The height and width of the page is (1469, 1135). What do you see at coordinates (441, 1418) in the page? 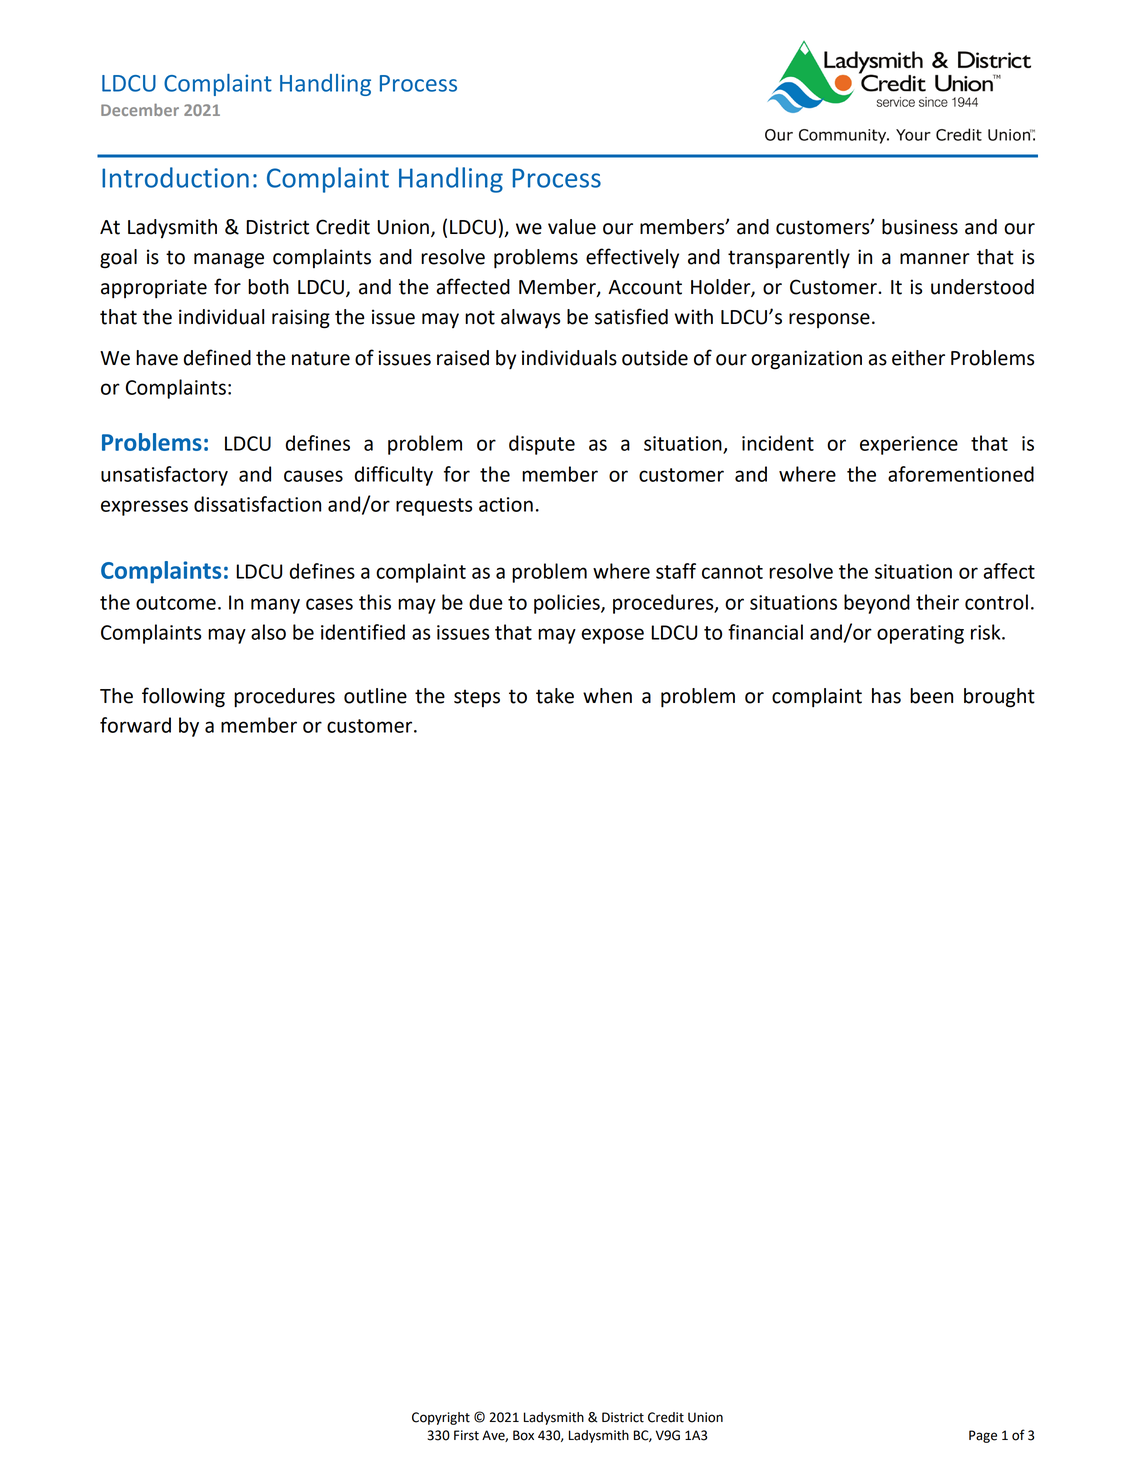
I see `Copyright` at bounding box center [441, 1418].
